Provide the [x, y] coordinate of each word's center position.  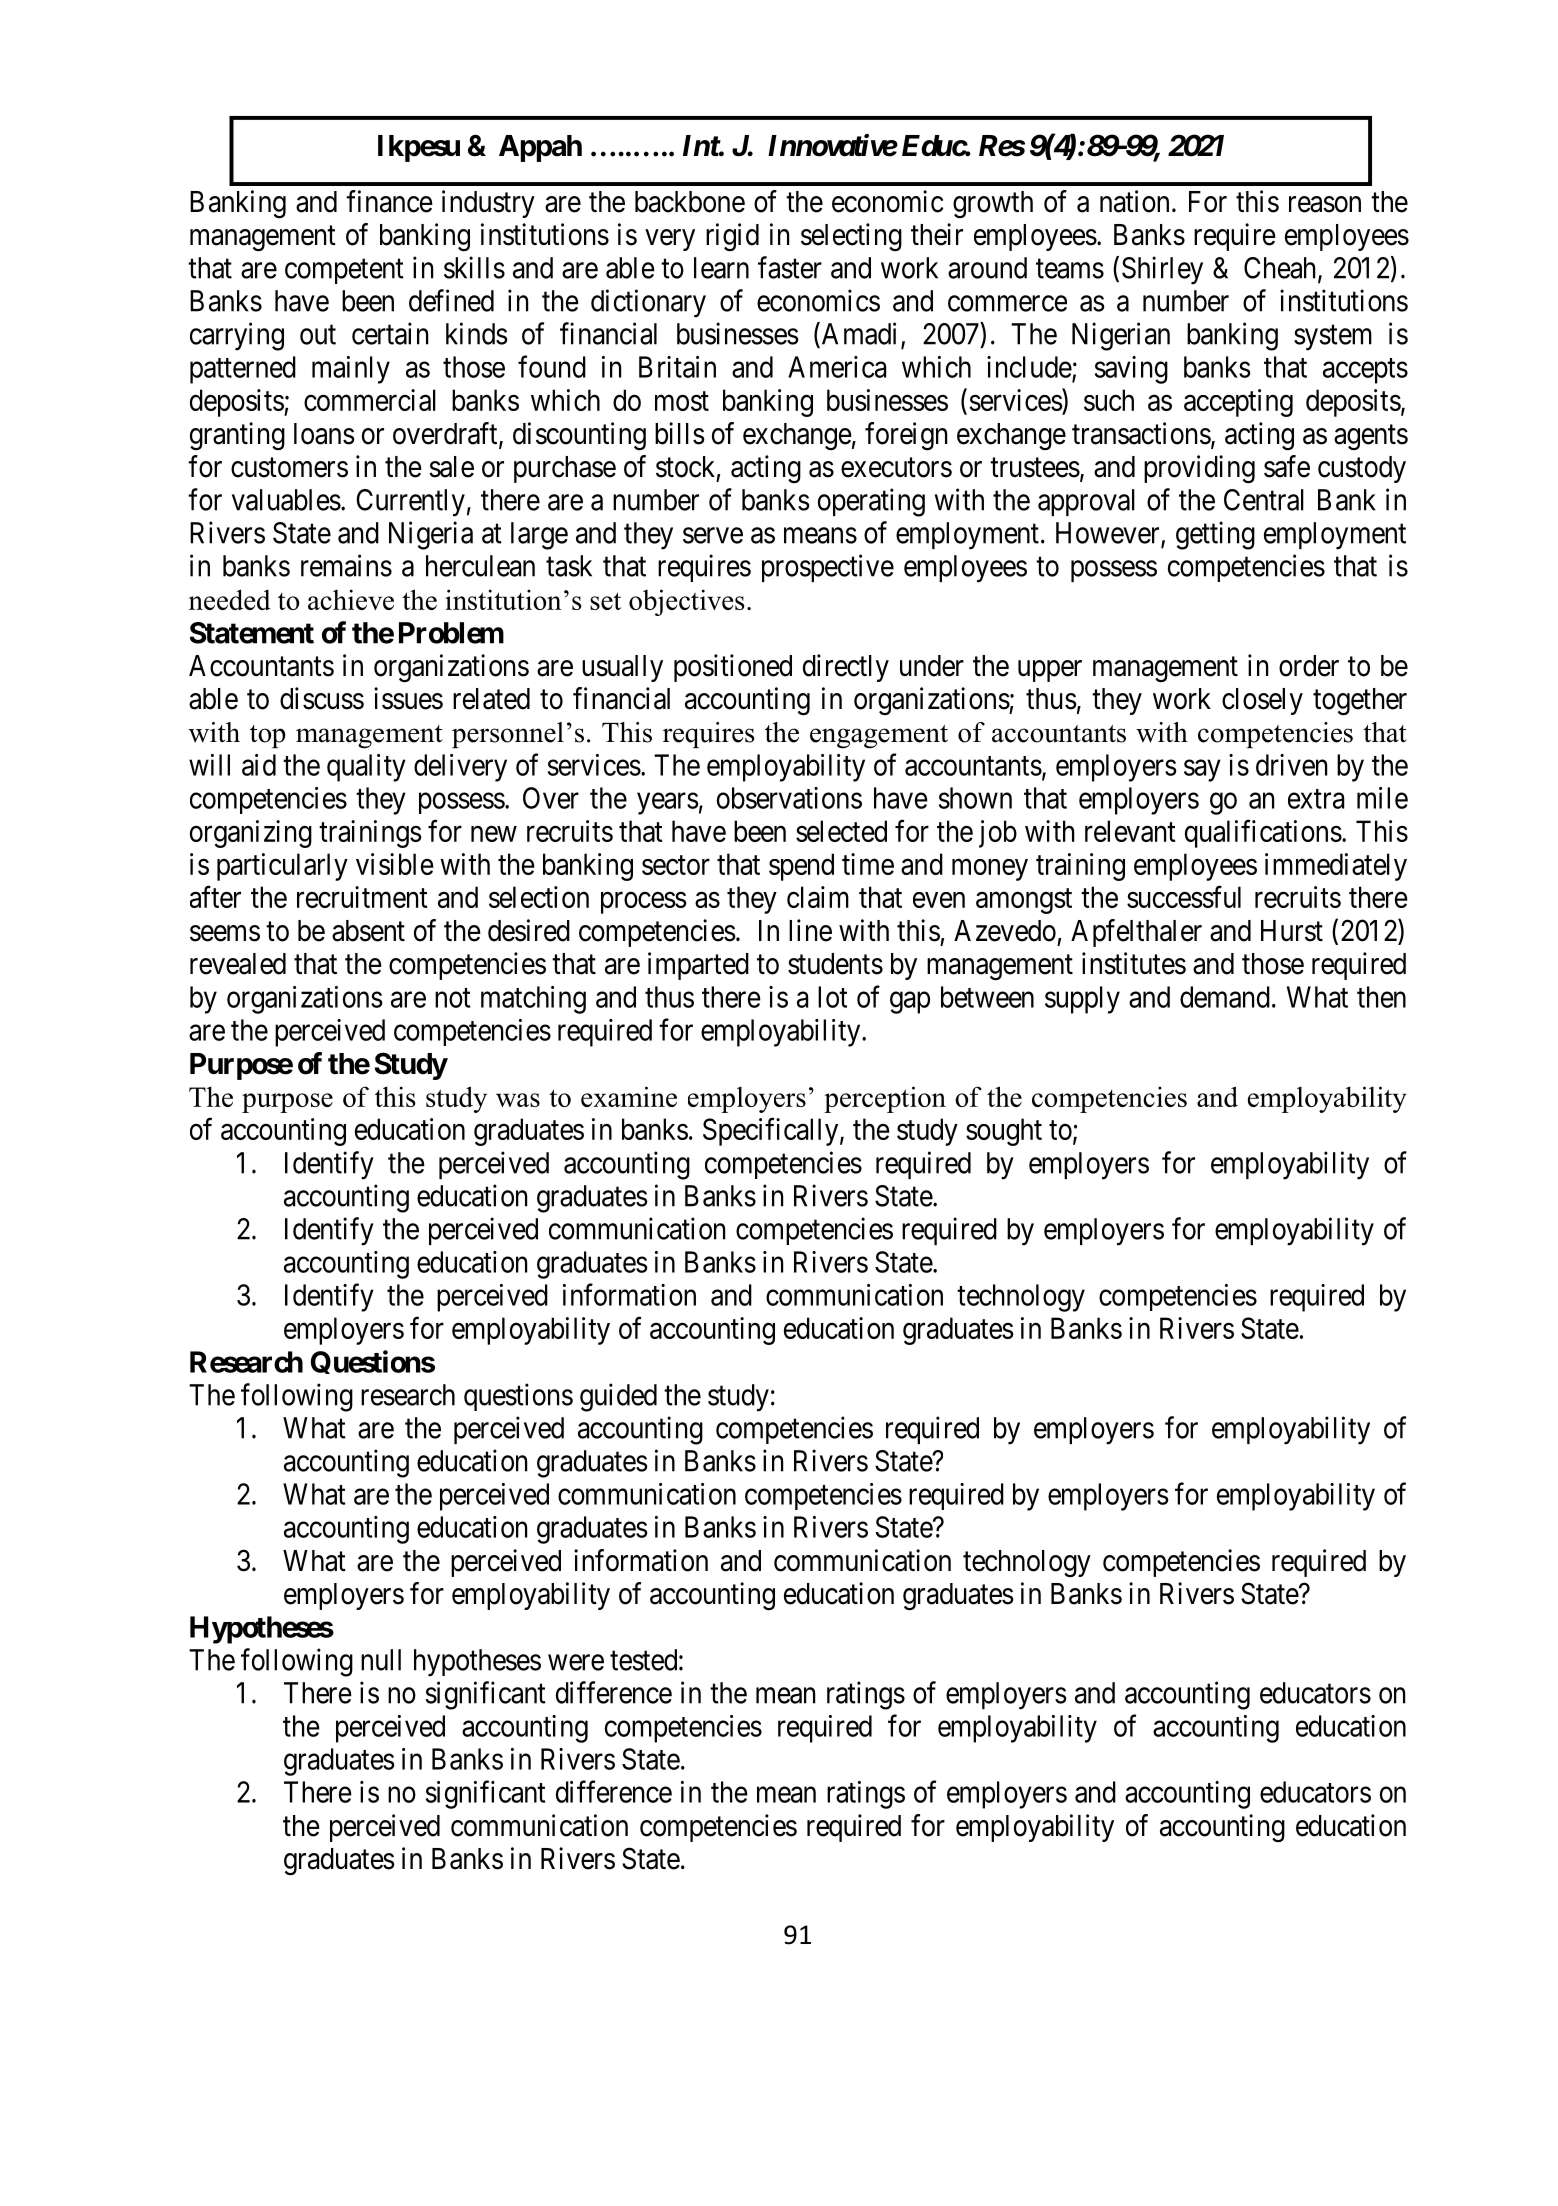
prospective [828, 568]
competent [344, 271]
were [576, 1662]
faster [790, 267]
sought [1004, 1132]
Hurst [1292, 931]
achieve [351, 599]
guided [618, 1397]
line [810, 930]
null [381, 1660]
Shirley [1162, 270]
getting [1215, 535]
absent [368, 931]
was [518, 1100]
